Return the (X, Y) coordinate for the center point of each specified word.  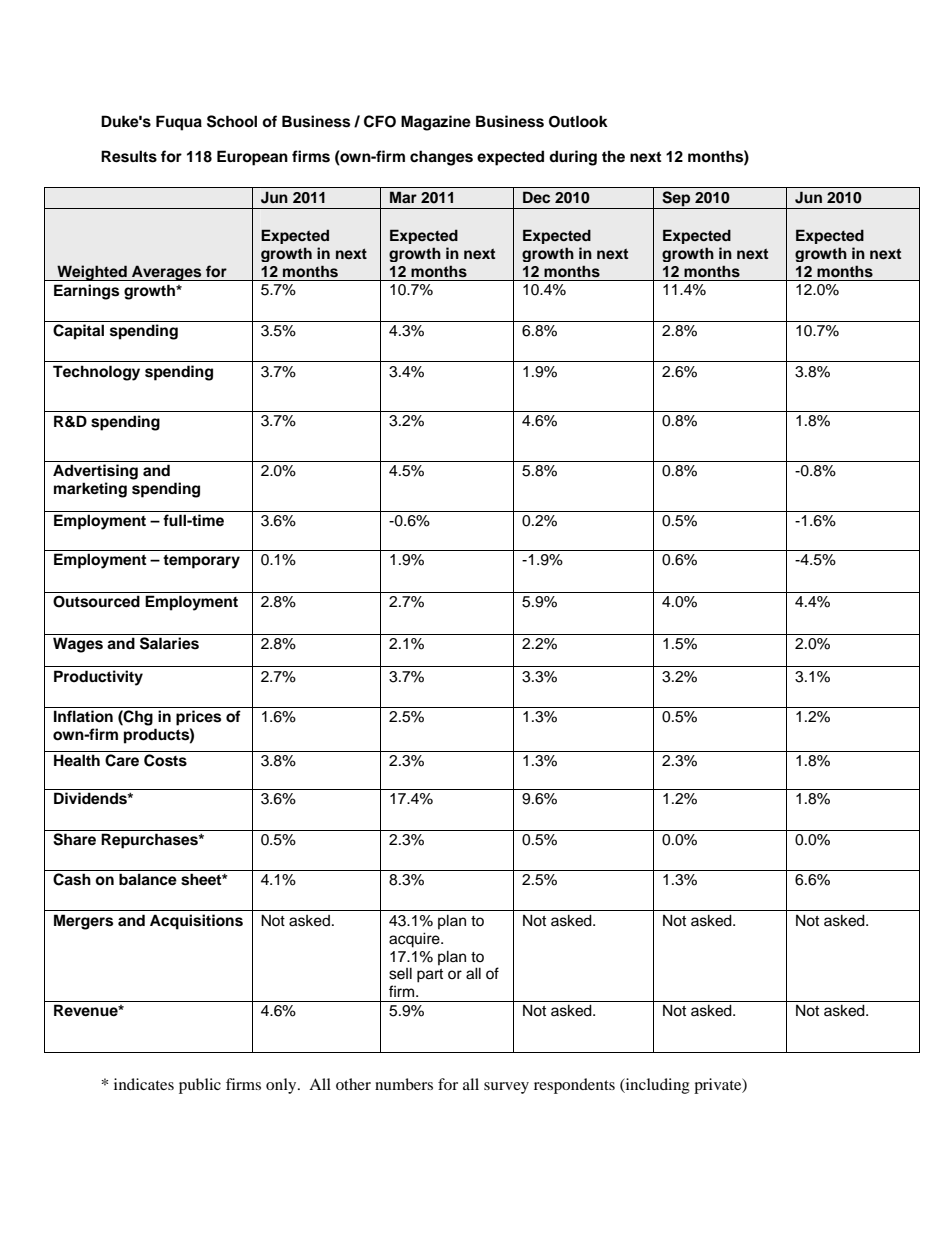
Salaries (169, 643)
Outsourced (96, 601)
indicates (144, 1084)
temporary (201, 561)
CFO (380, 121)
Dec (536, 197)
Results (129, 156)
